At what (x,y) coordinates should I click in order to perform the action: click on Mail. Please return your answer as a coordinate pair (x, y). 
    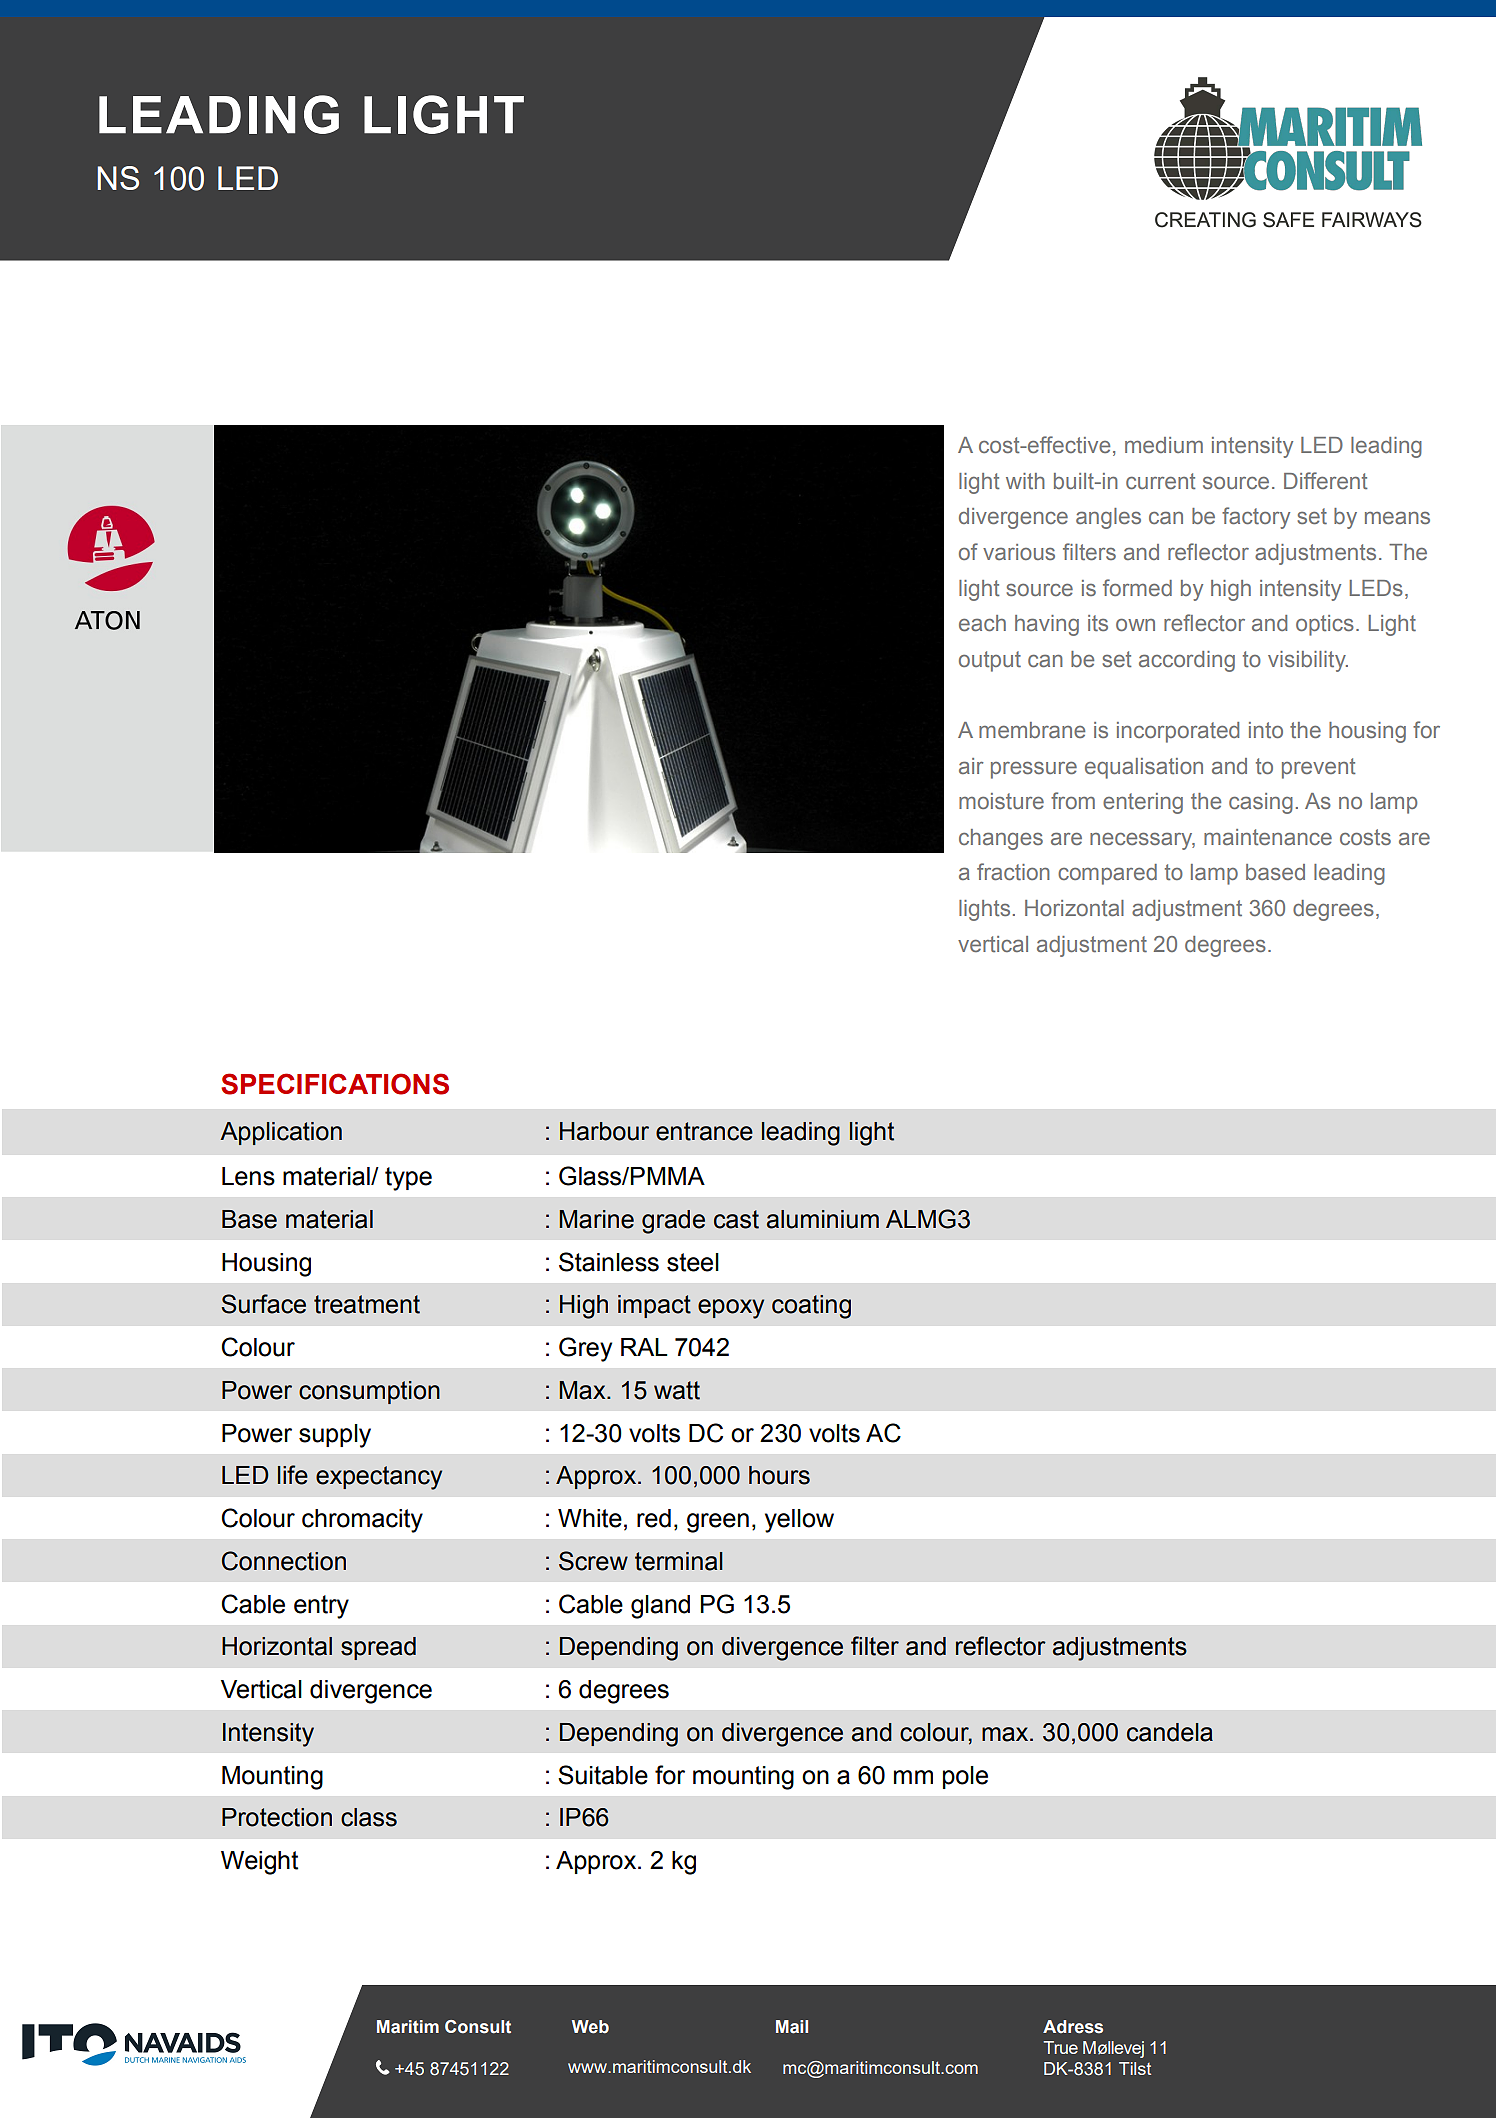
    Looking at the image, I should click on (792, 2027).
